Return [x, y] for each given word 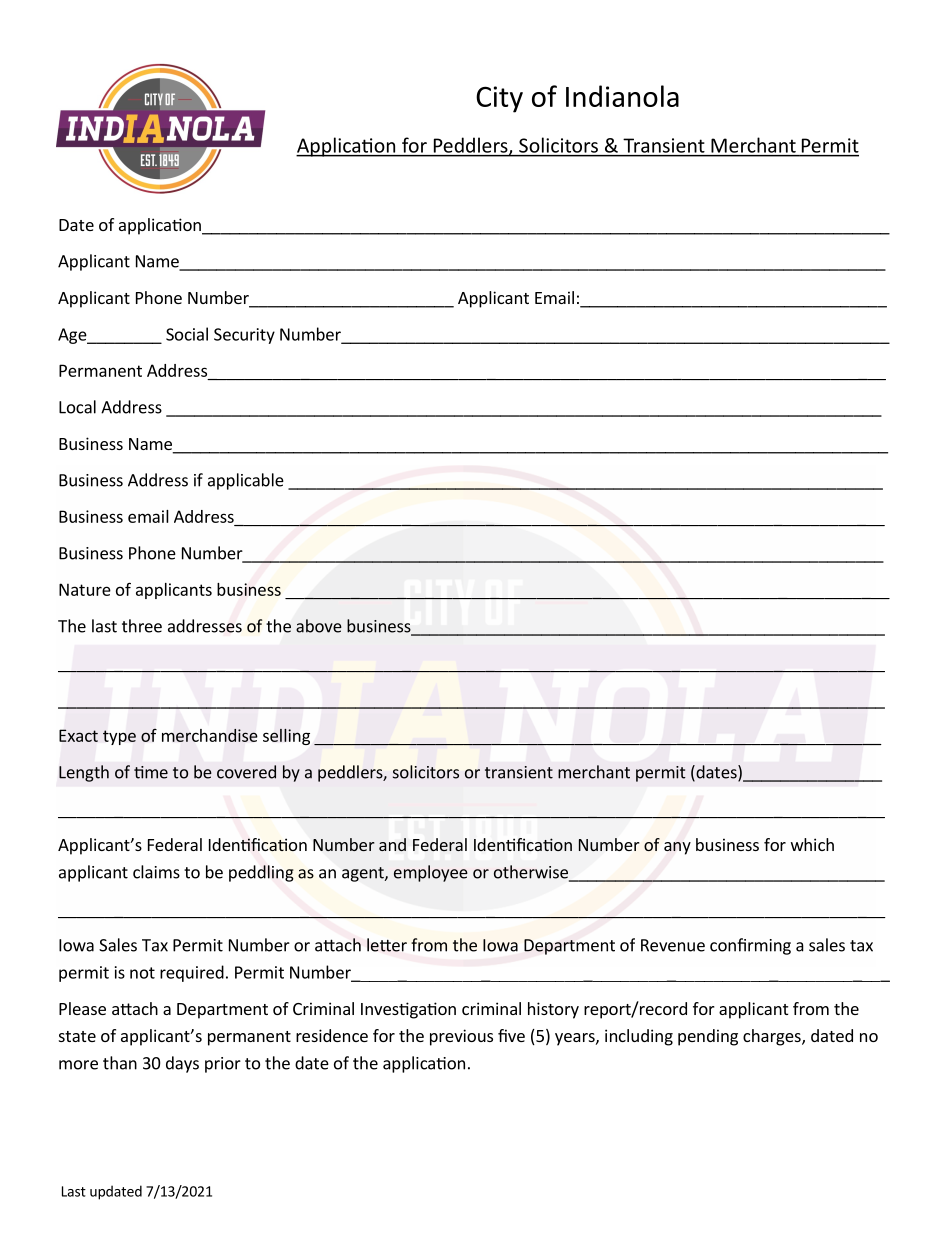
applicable [246, 481]
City [499, 99]
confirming [750, 946]
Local [77, 407]
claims [156, 872]
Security [244, 336]
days [182, 1064]
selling [286, 736]
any [677, 848]
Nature [85, 589]
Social [187, 334]
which [812, 844]
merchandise [210, 735]
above [319, 626]
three [142, 626]
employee [431, 873]
